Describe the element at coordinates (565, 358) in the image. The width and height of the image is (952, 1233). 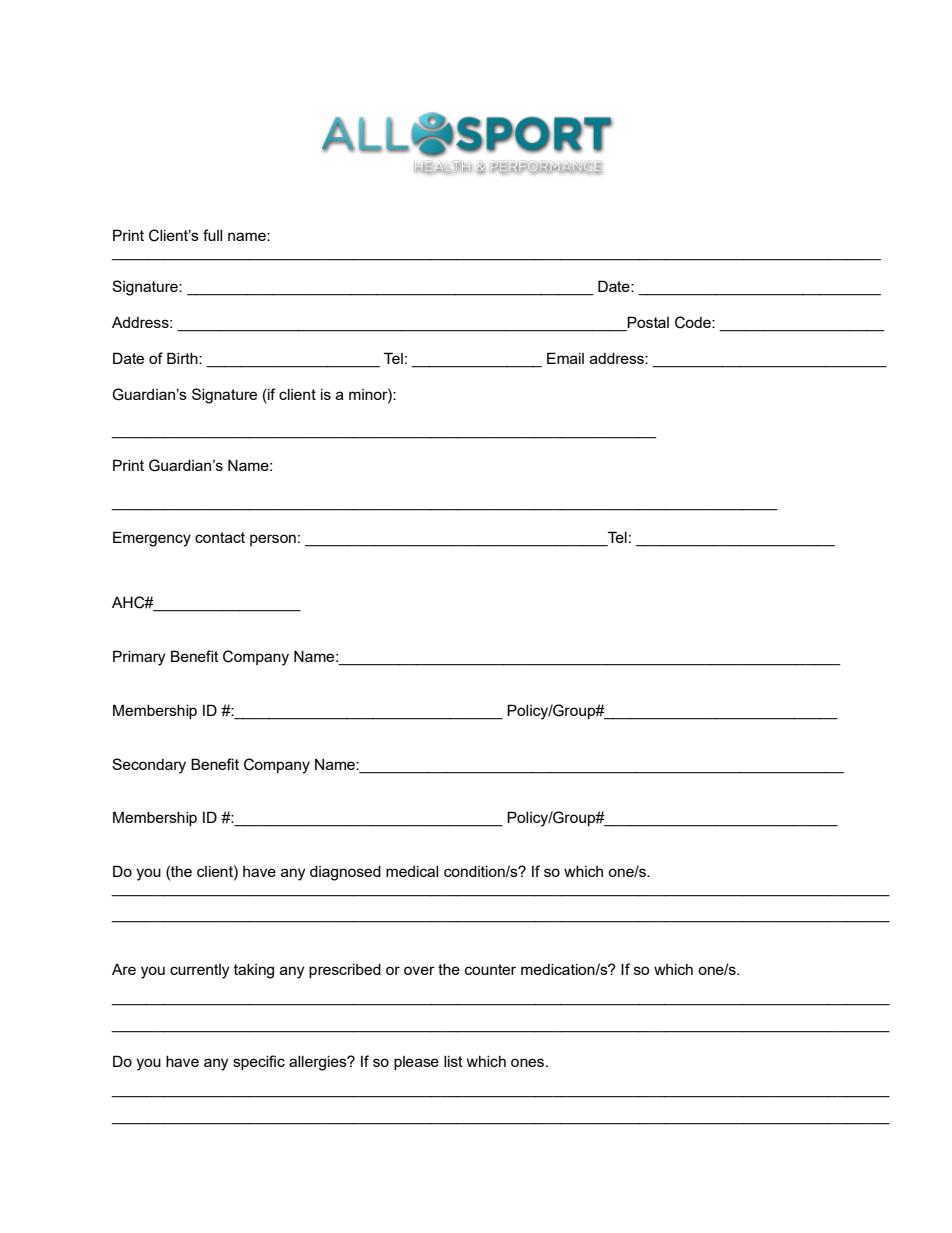
I see `Email` at that location.
